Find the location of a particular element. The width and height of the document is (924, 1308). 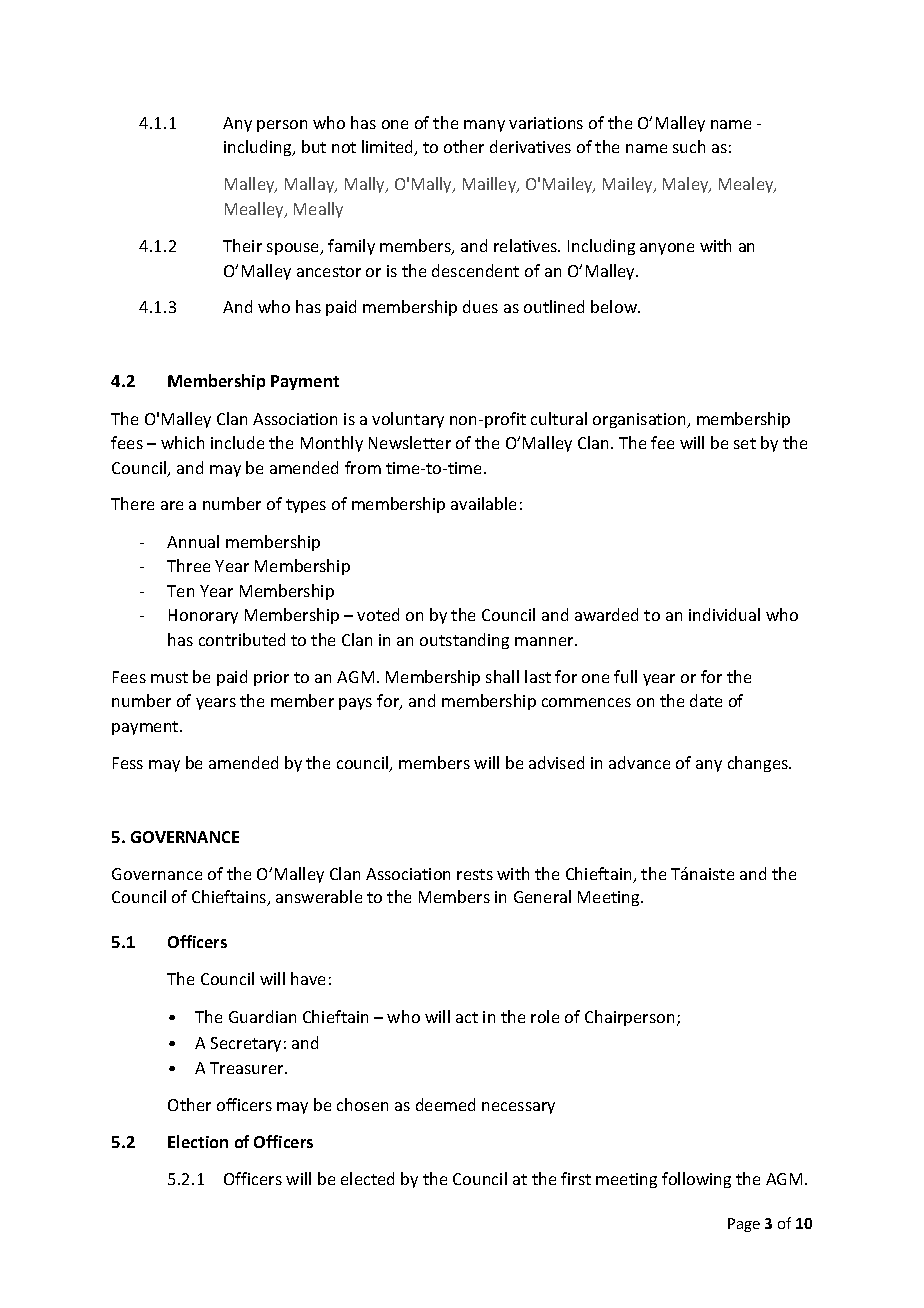

advised is located at coordinates (556, 762).
